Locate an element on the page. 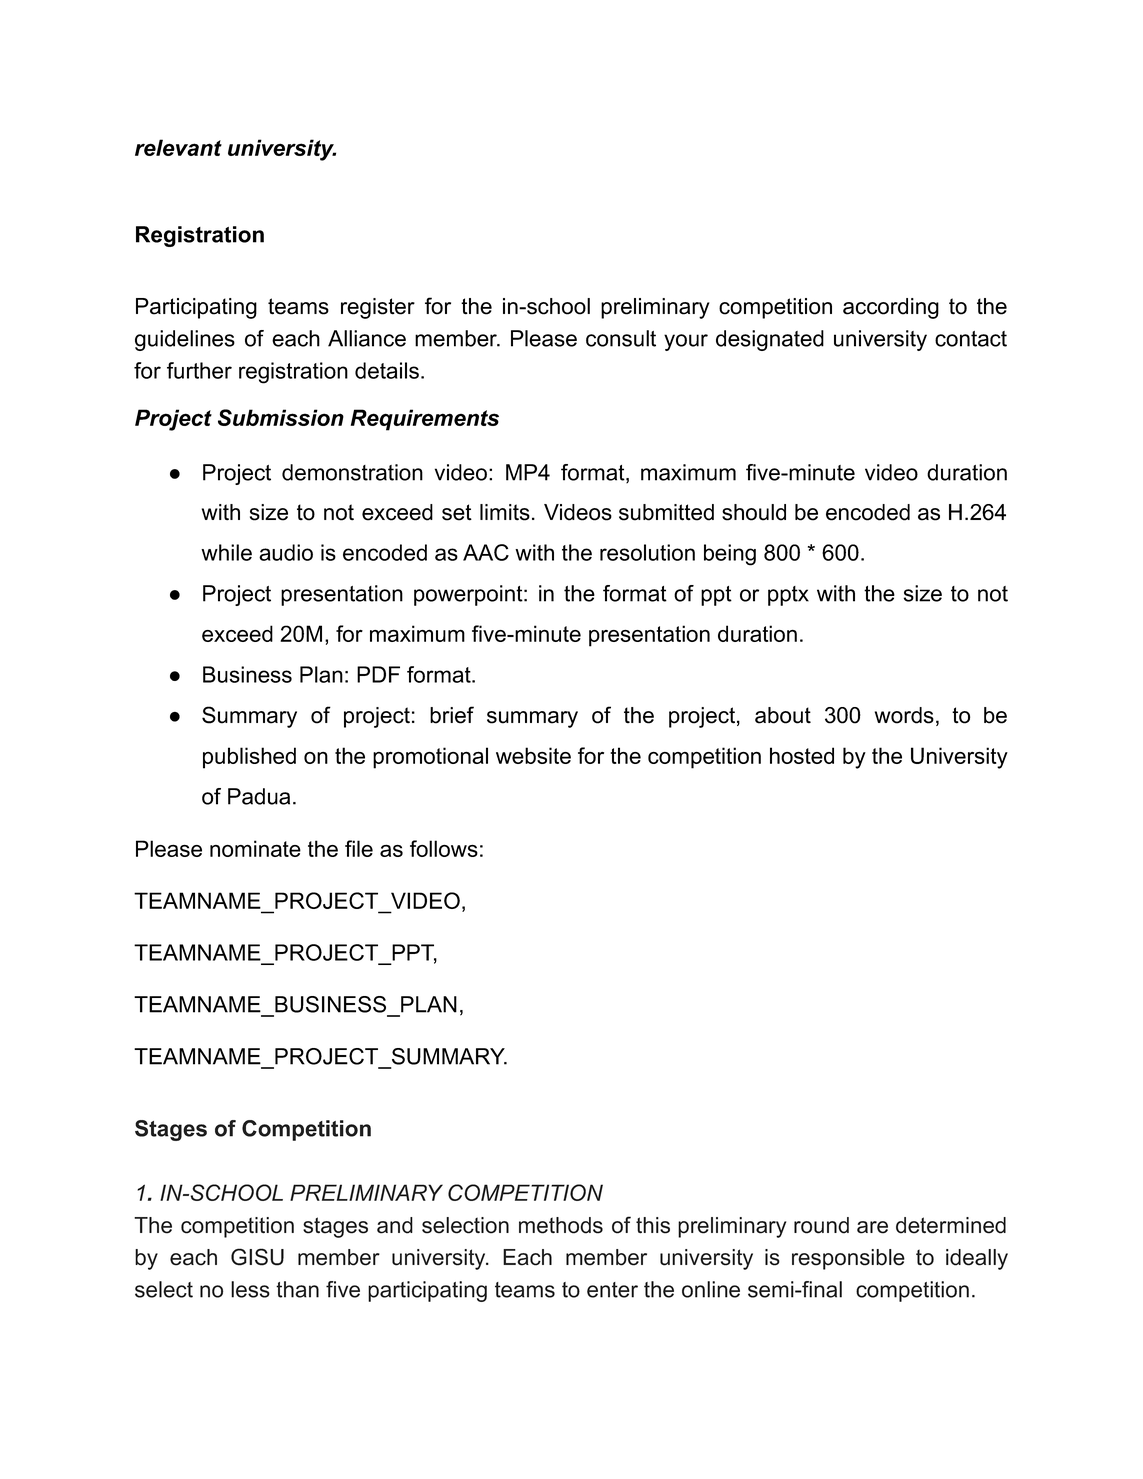 The width and height of the document is (1143, 1479). consult is located at coordinates (621, 338).
